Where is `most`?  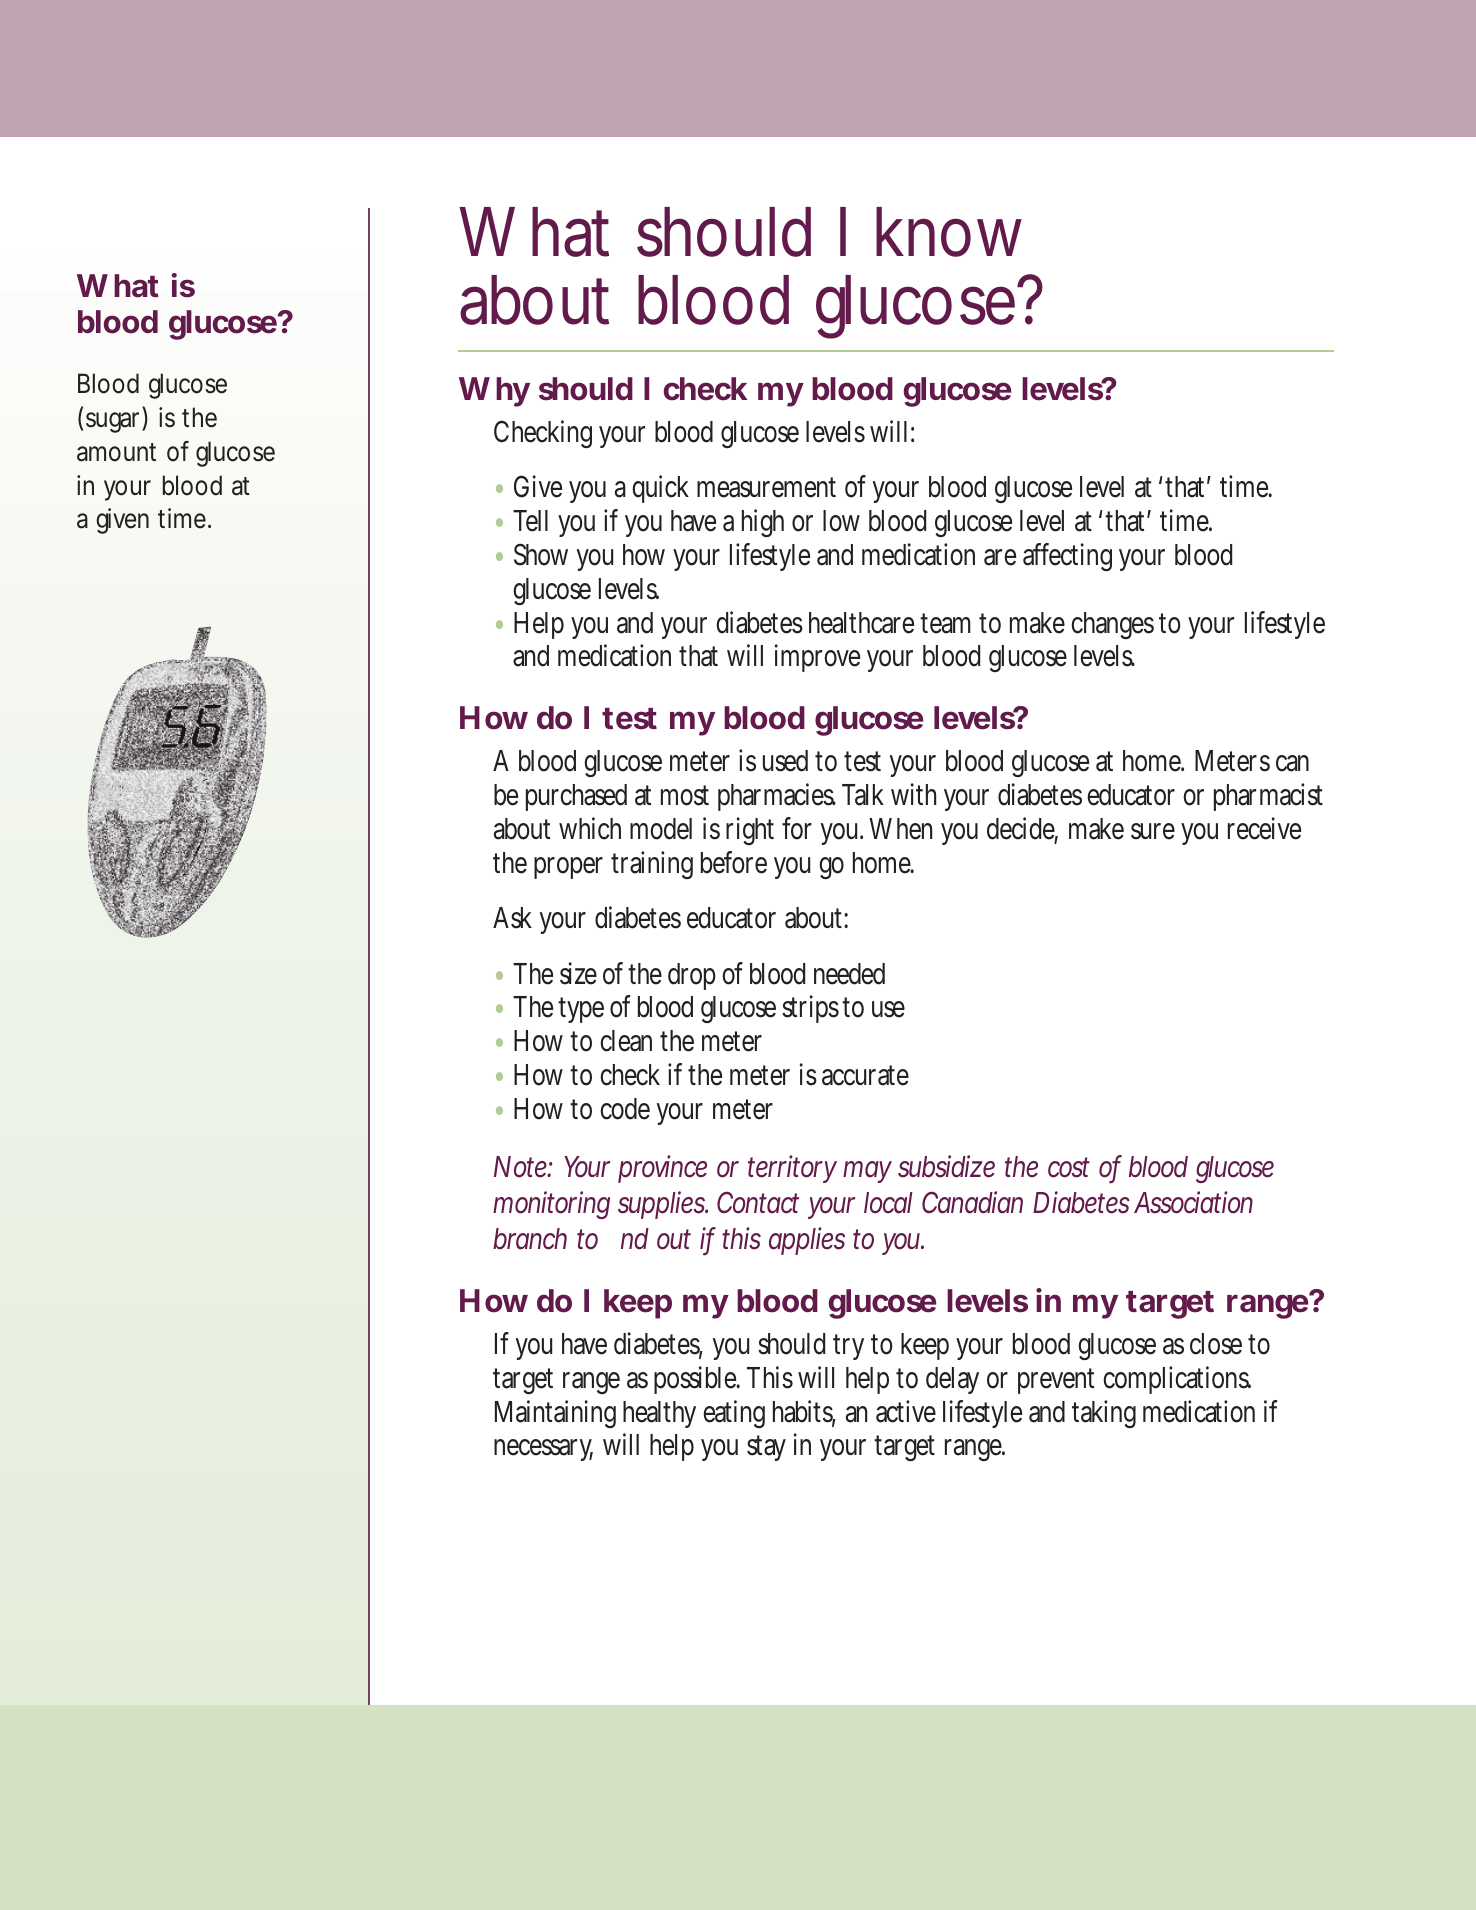
most is located at coordinates (685, 795).
